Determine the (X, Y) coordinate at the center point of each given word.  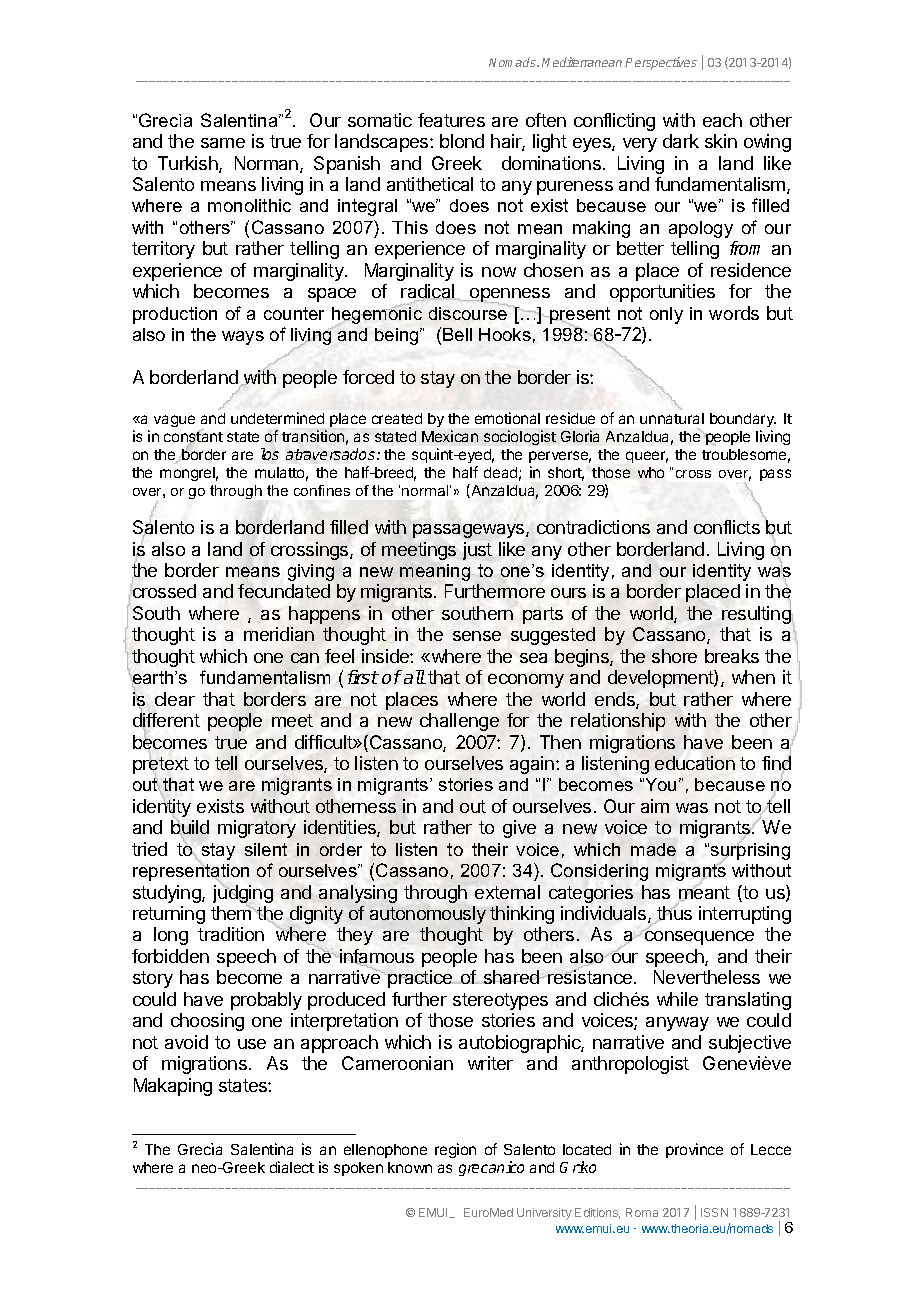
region (455, 1150)
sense (477, 636)
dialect (292, 1167)
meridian (279, 634)
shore (674, 656)
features (451, 120)
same (223, 143)
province (694, 1150)
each (722, 120)
